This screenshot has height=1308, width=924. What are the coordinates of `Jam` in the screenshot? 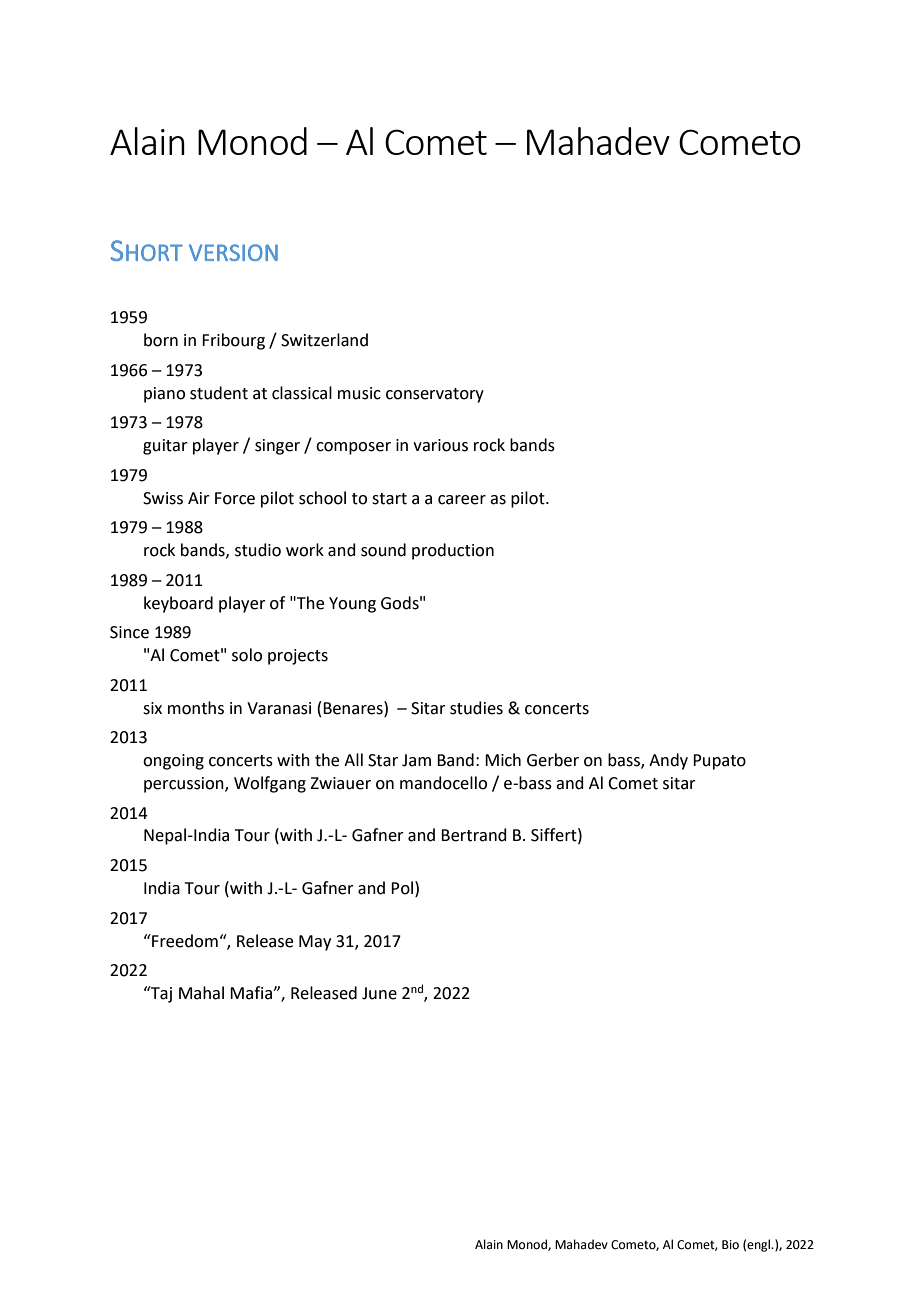 It's located at (416, 760).
